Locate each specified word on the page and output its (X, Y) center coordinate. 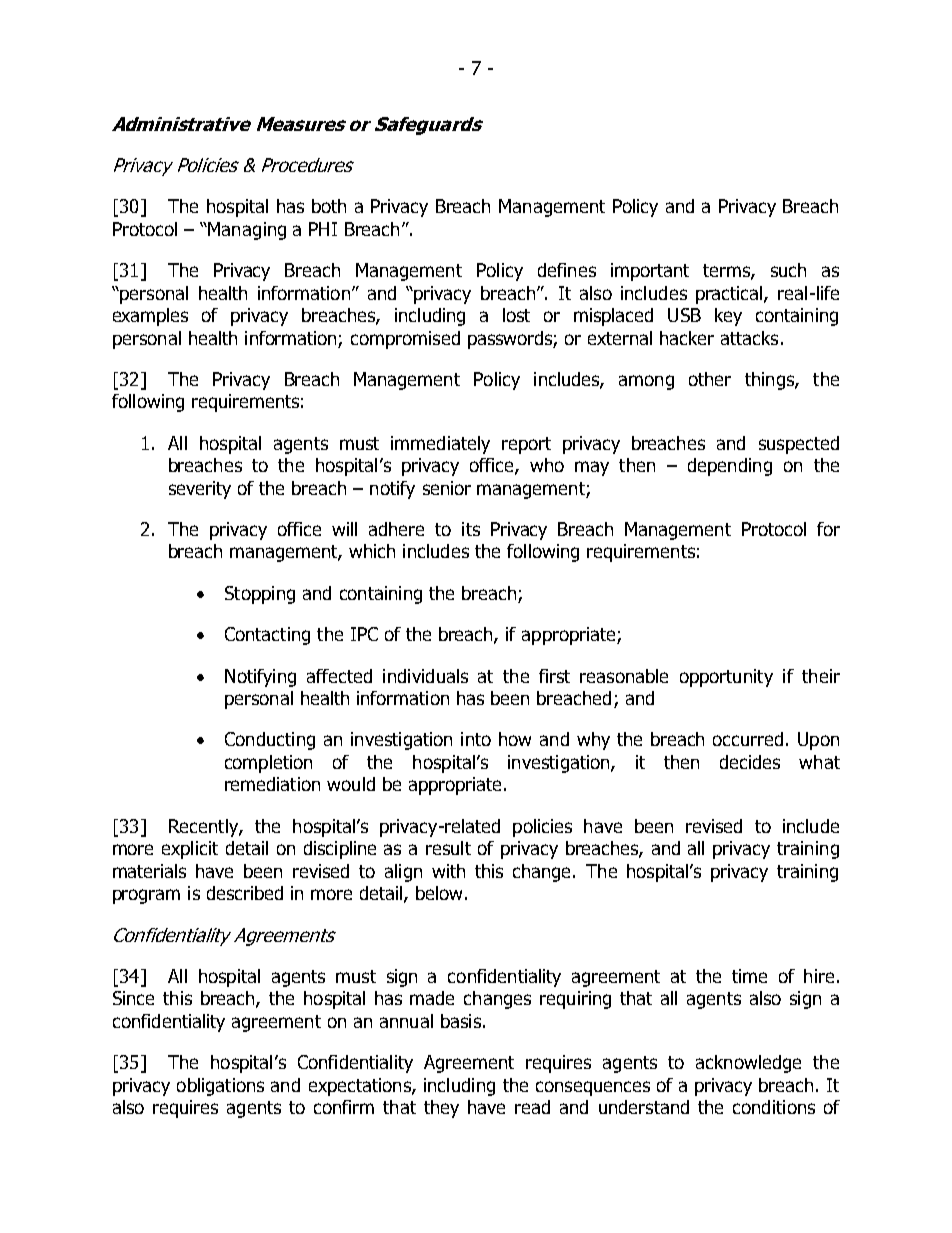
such (788, 270)
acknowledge (748, 1064)
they (441, 1109)
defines (567, 270)
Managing (247, 231)
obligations (220, 1087)
